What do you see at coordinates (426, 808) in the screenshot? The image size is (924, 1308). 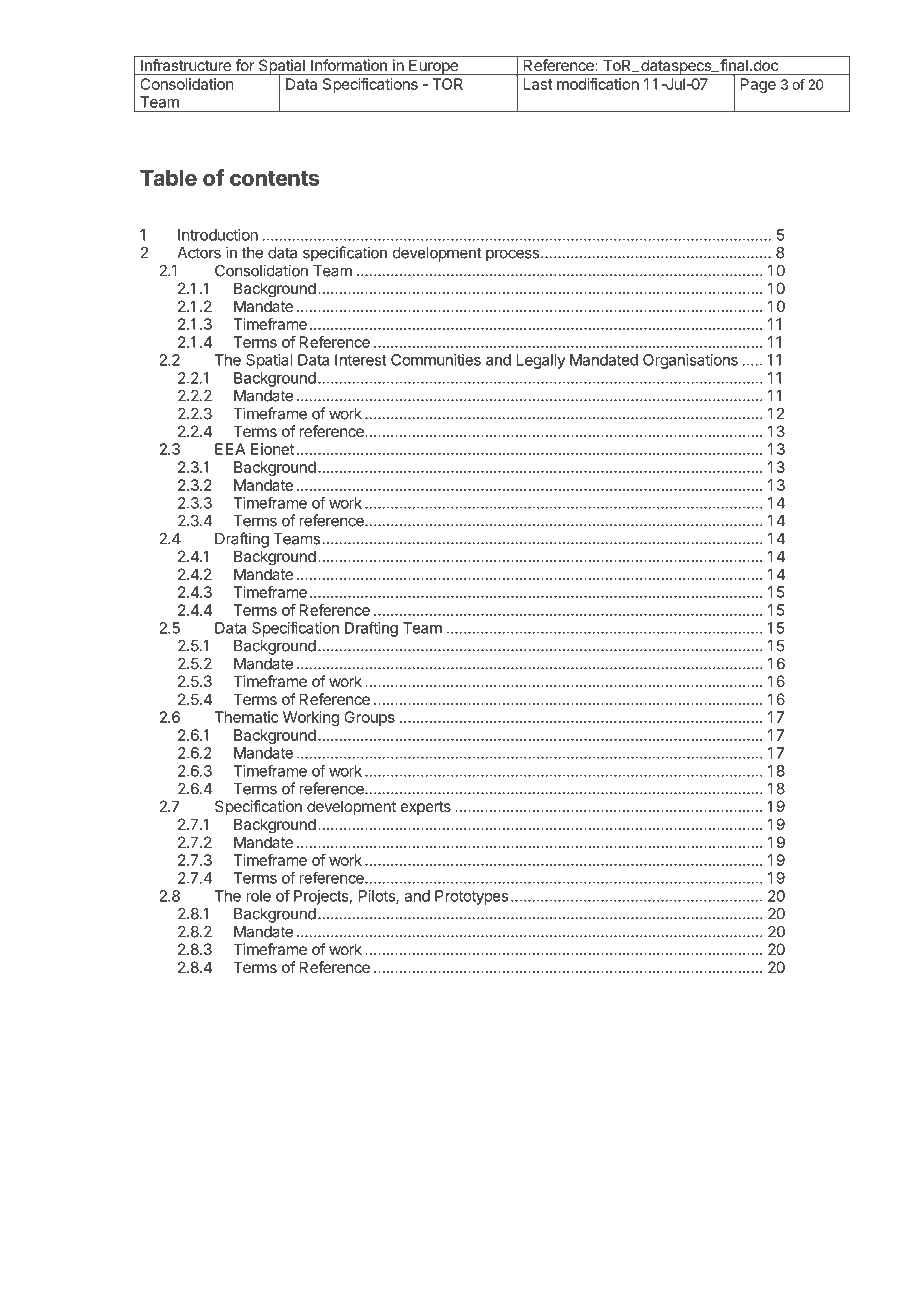 I see `experts` at bounding box center [426, 808].
